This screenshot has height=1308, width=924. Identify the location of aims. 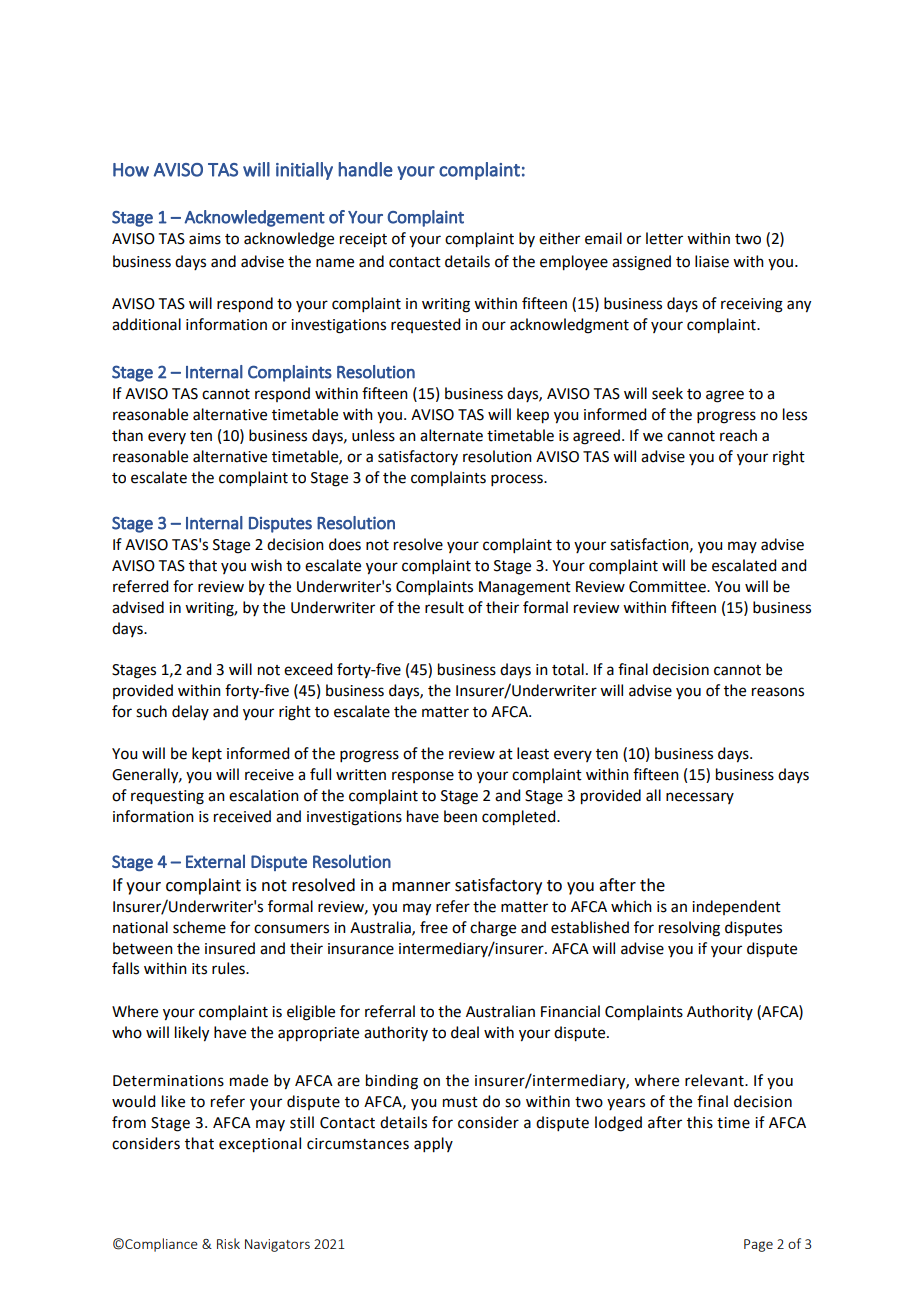
(205, 239).
